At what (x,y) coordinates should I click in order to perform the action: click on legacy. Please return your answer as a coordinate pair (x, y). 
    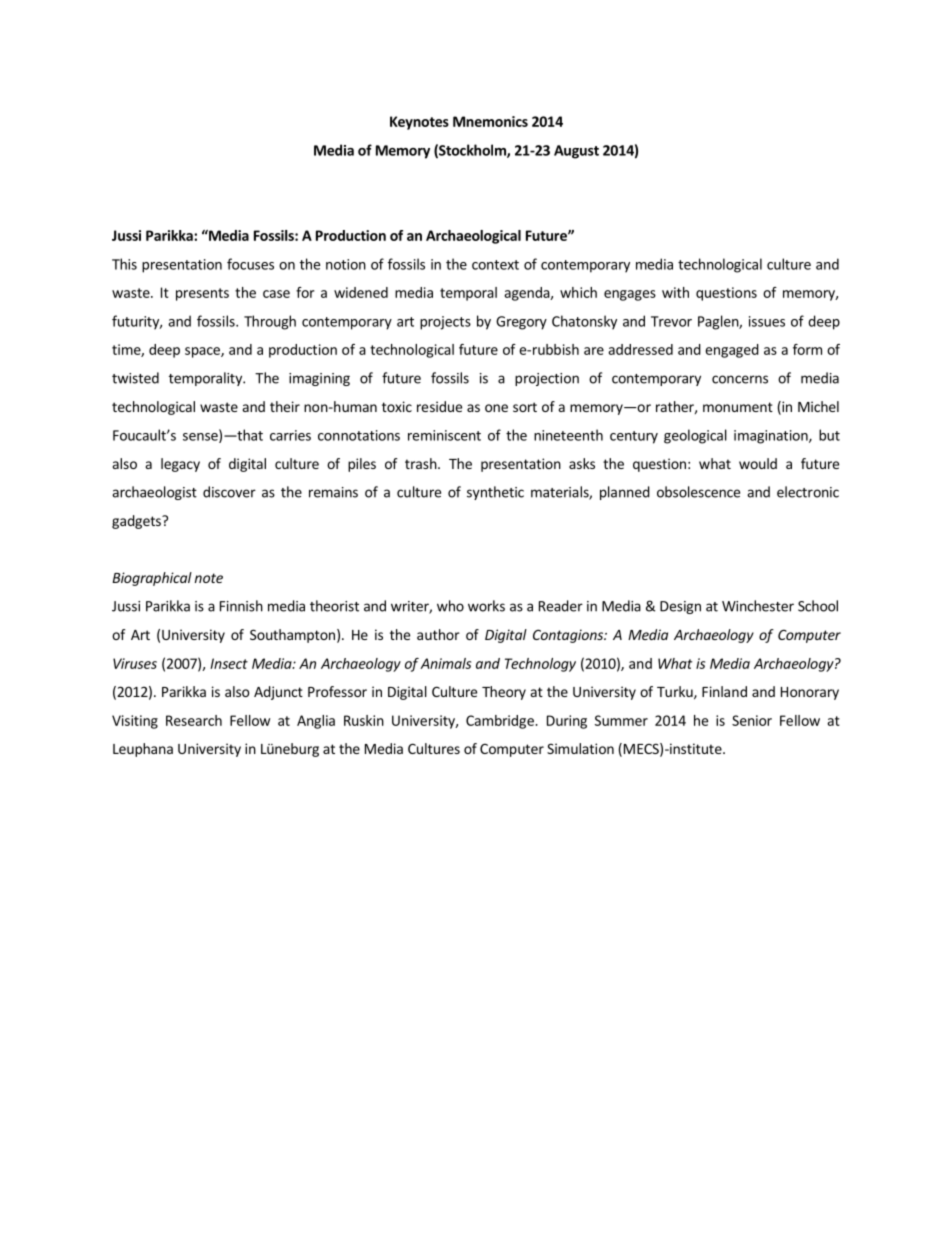
    Looking at the image, I should click on (180, 465).
